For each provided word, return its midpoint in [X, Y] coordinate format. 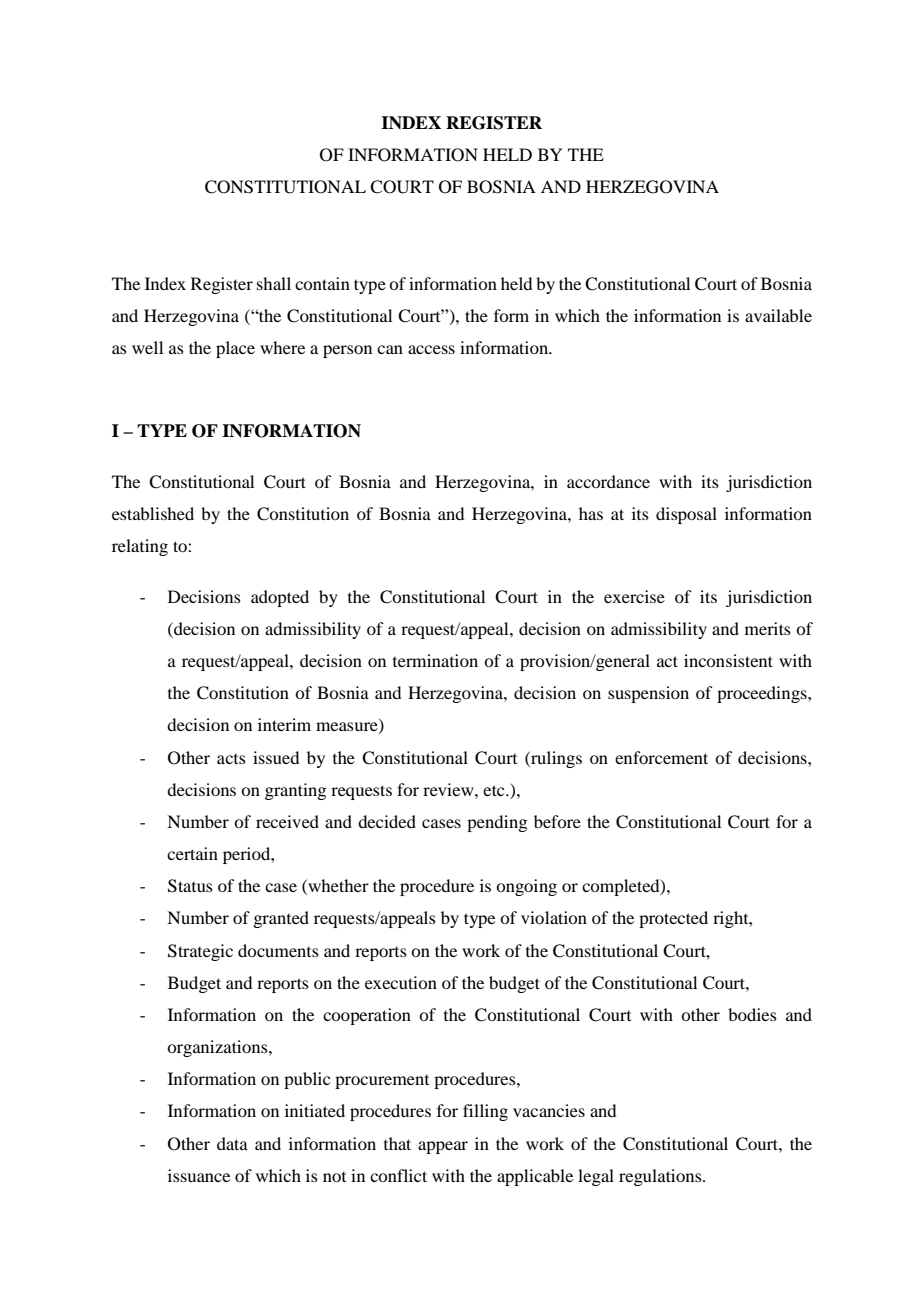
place [235, 349]
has [591, 513]
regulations [661, 1177]
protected [673, 919]
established [153, 513]
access [431, 349]
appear [443, 1147]
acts [231, 759]
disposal [686, 515]
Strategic [200, 952]
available [778, 315]
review [449, 789]
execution [401, 982]
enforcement [661, 757]
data [232, 1143]
